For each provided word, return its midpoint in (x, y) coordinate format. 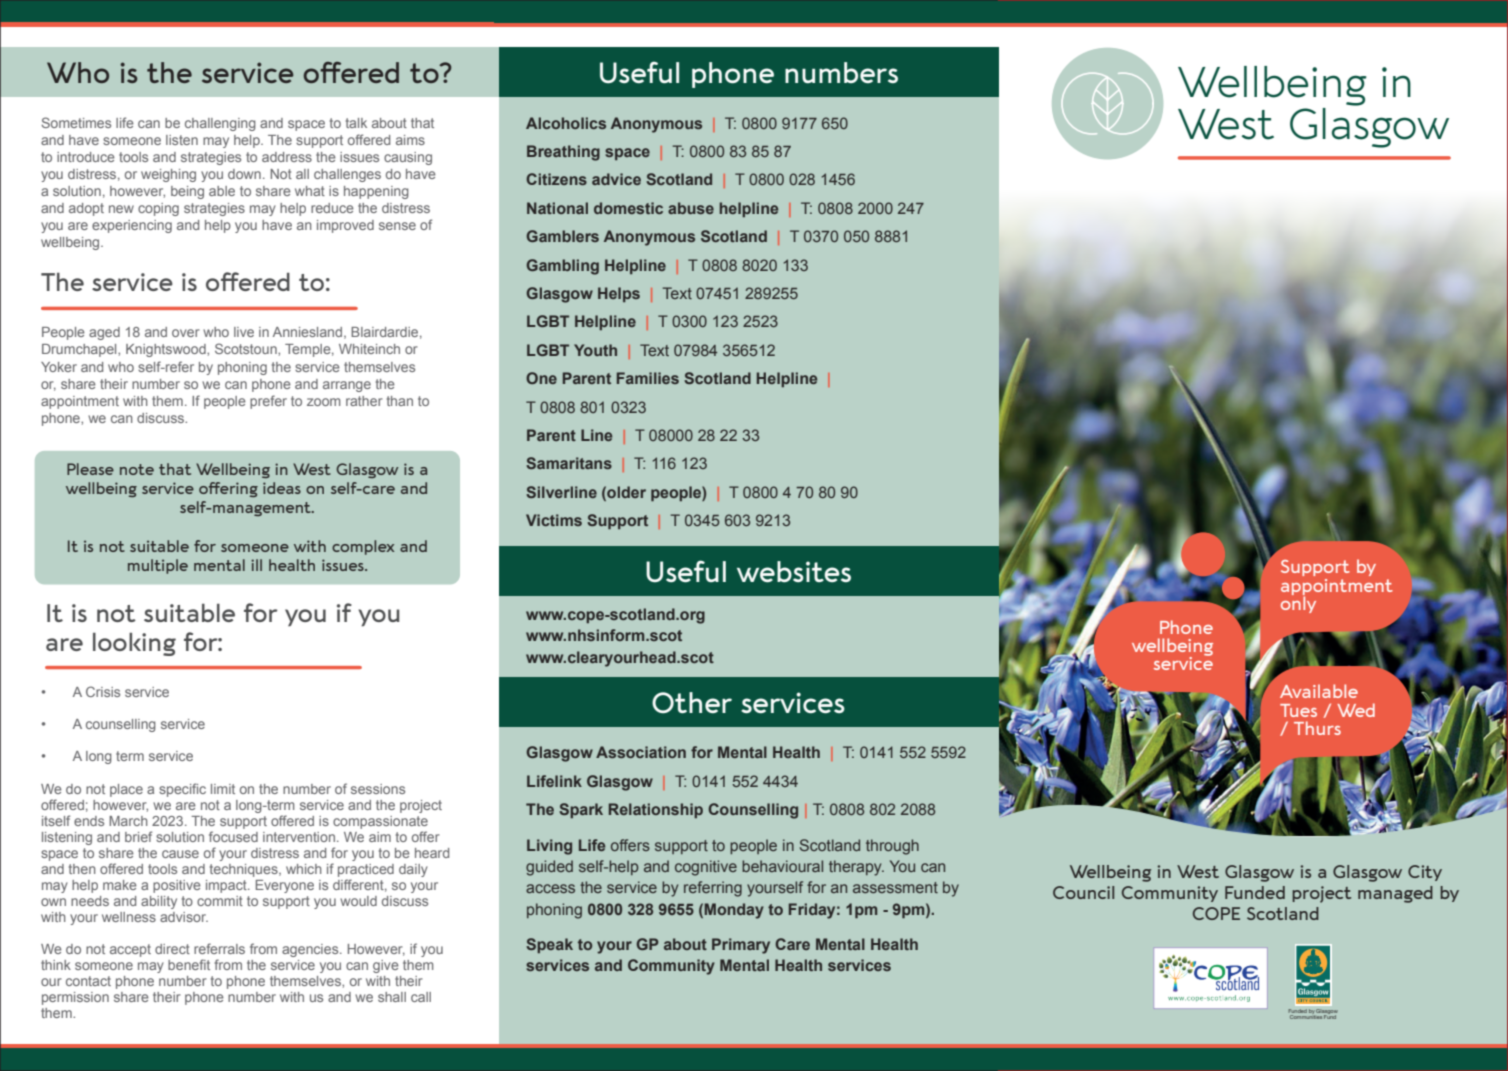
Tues (1298, 710)
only (1298, 603)
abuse (691, 208)
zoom (324, 402)
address (287, 157)
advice (616, 179)
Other (692, 702)
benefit (189, 964)
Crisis (103, 691)
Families (648, 378)
